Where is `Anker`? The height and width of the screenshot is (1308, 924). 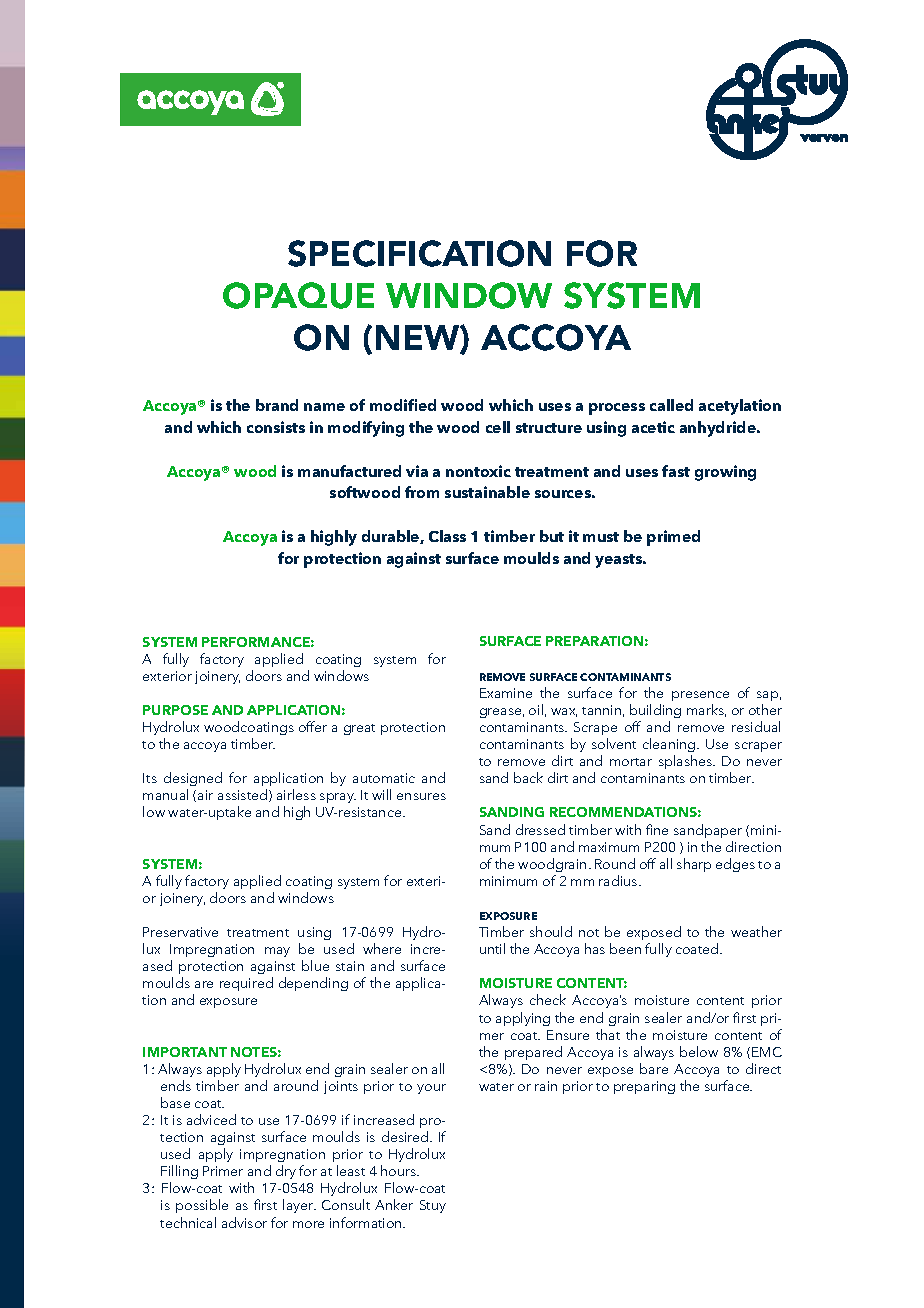
Anker is located at coordinates (394, 1204).
